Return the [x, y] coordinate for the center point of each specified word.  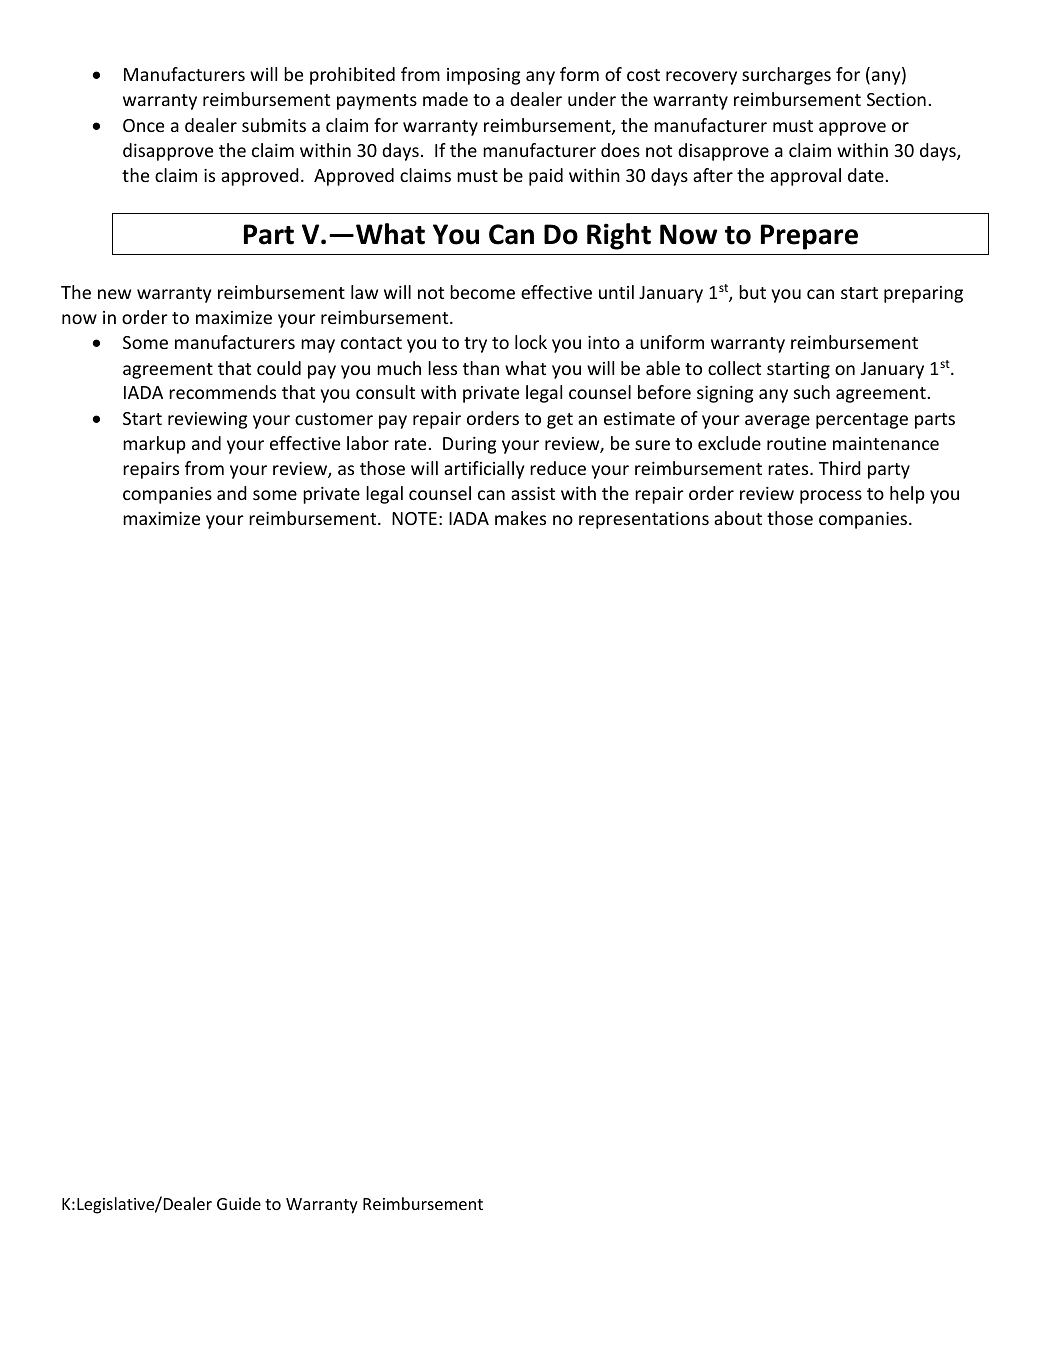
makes [520, 518]
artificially [484, 470]
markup [154, 445]
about [738, 518]
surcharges [786, 76]
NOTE [414, 518]
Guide [239, 1203]
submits [274, 125]
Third [840, 468]
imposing [483, 76]
